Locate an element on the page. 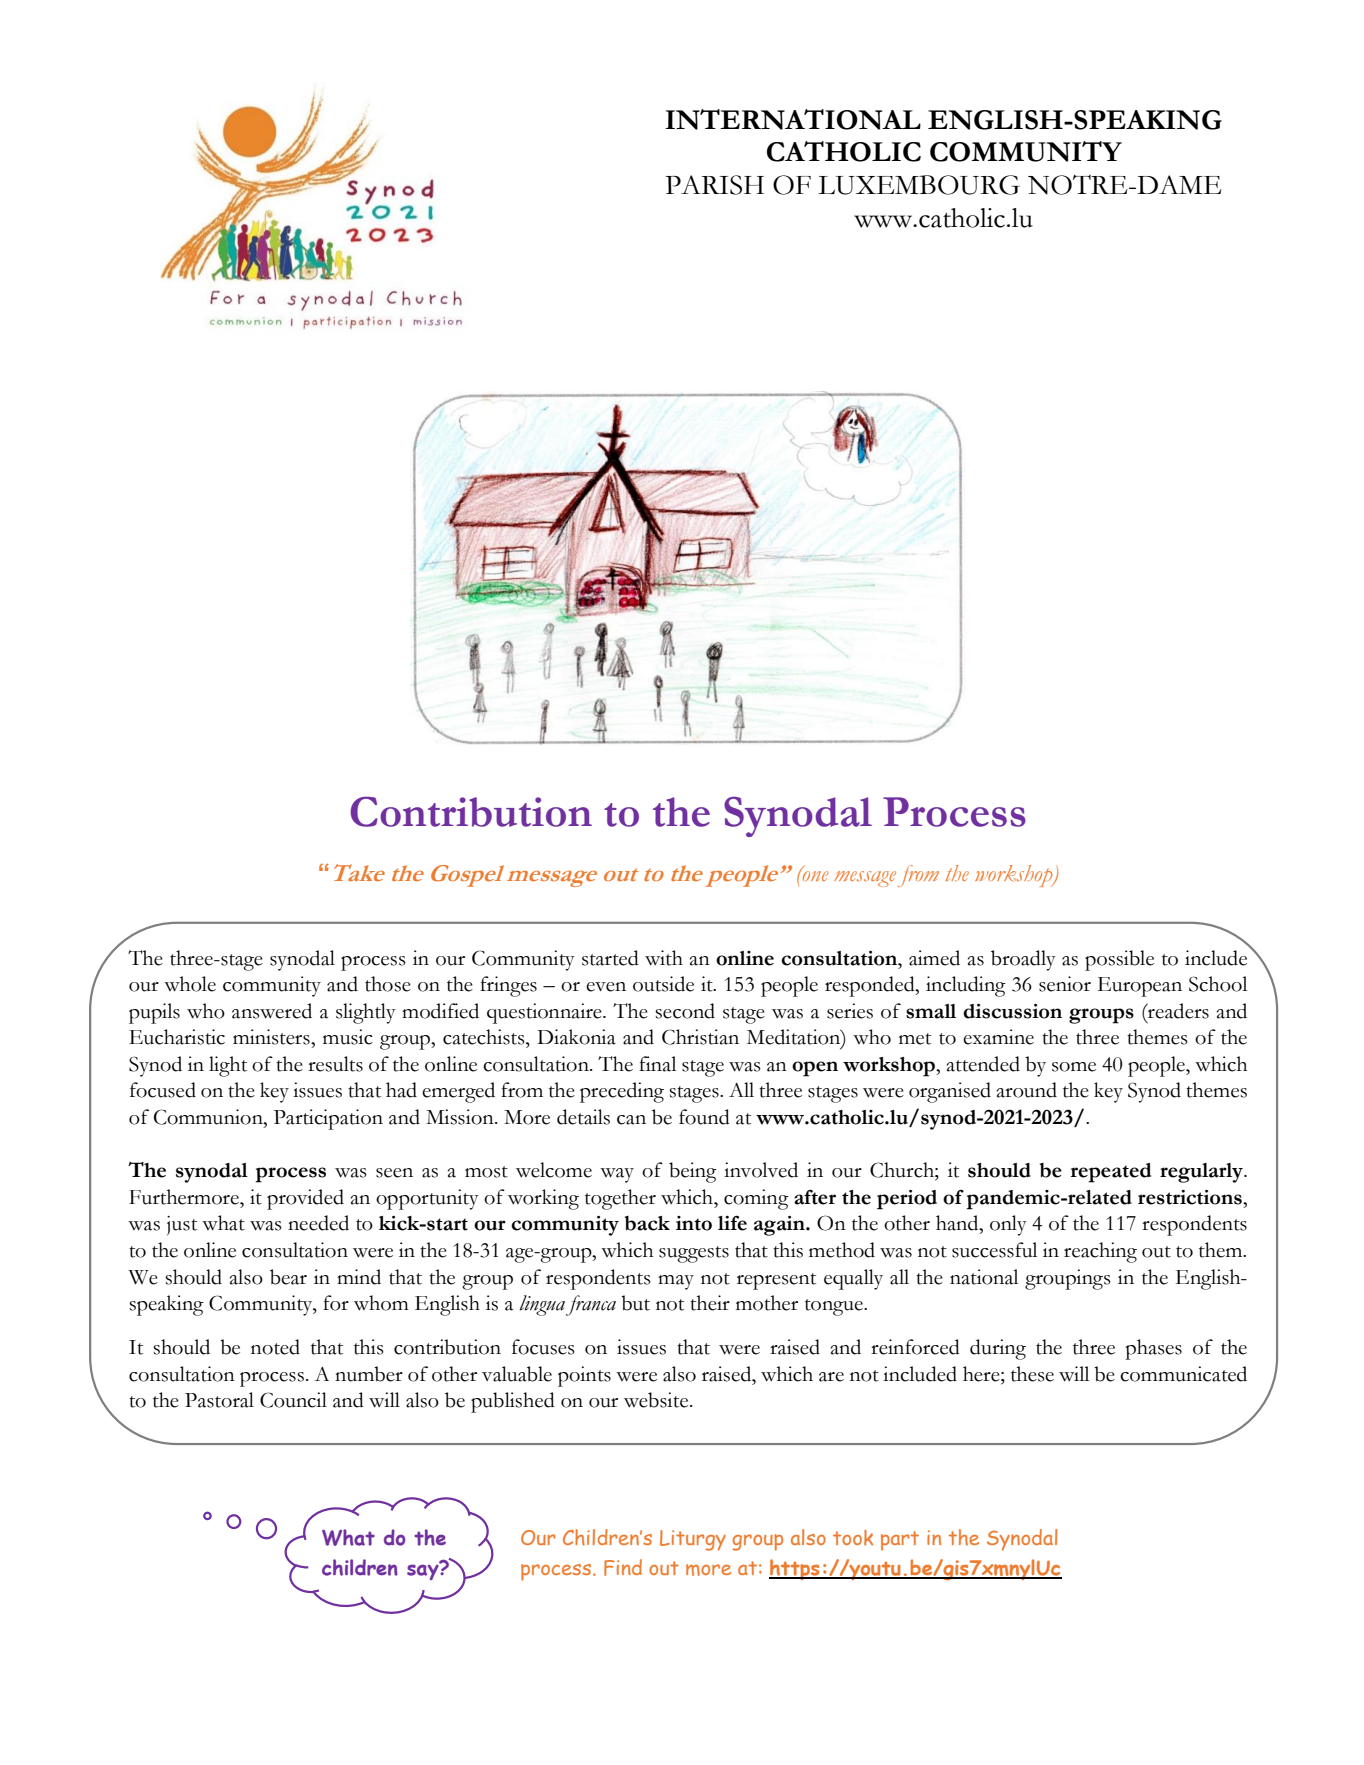  possible is located at coordinates (1119, 960).
